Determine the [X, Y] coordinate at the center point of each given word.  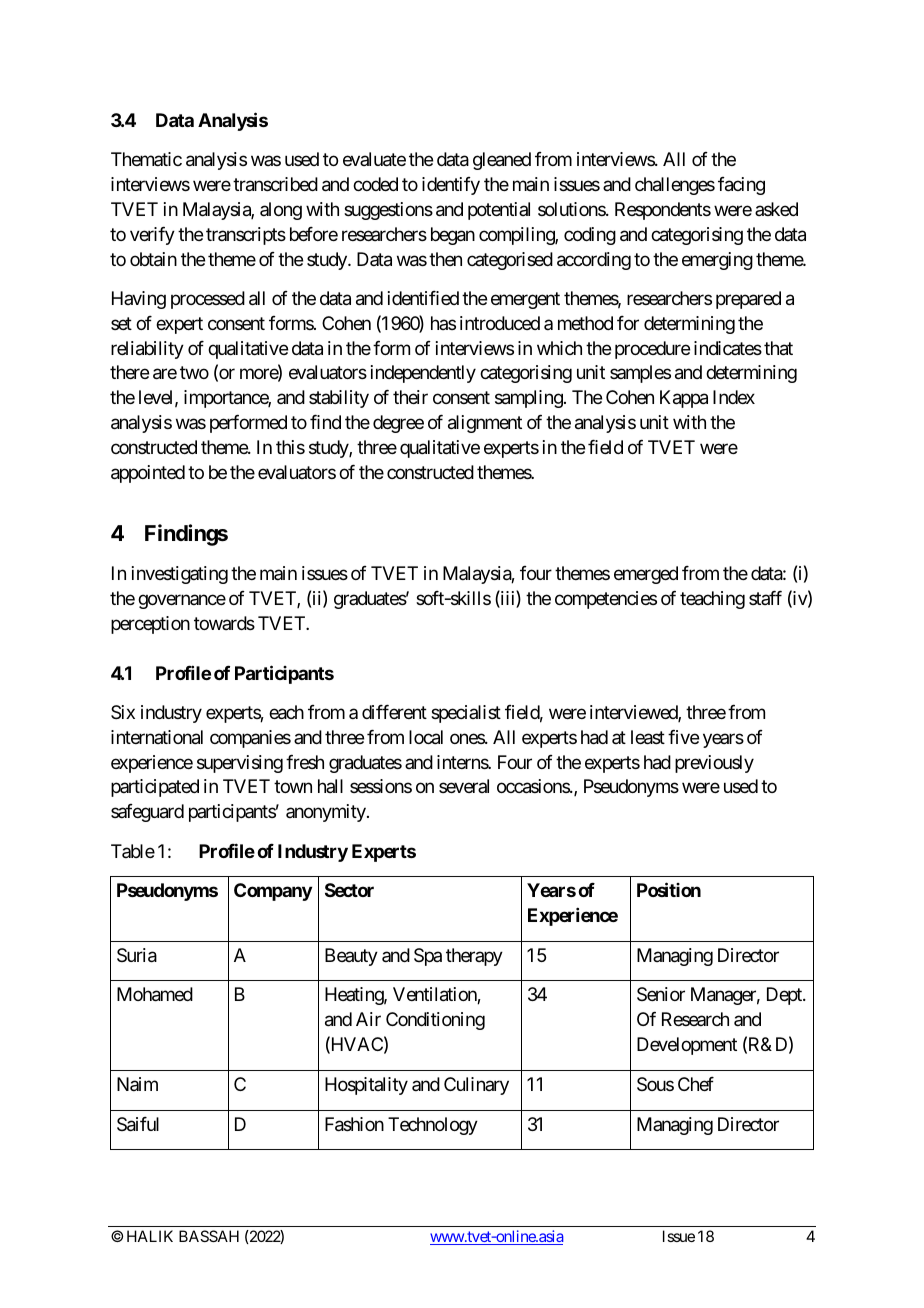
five [683, 736]
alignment [485, 424]
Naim [137, 1084]
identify [451, 186]
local [426, 737]
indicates [728, 348]
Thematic [146, 159]
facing [741, 186]
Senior [661, 994]
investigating [180, 575]
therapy [474, 957]
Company [273, 892]
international [157, 737]
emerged [646, 575]
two [194, 373]
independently [423, 374]
